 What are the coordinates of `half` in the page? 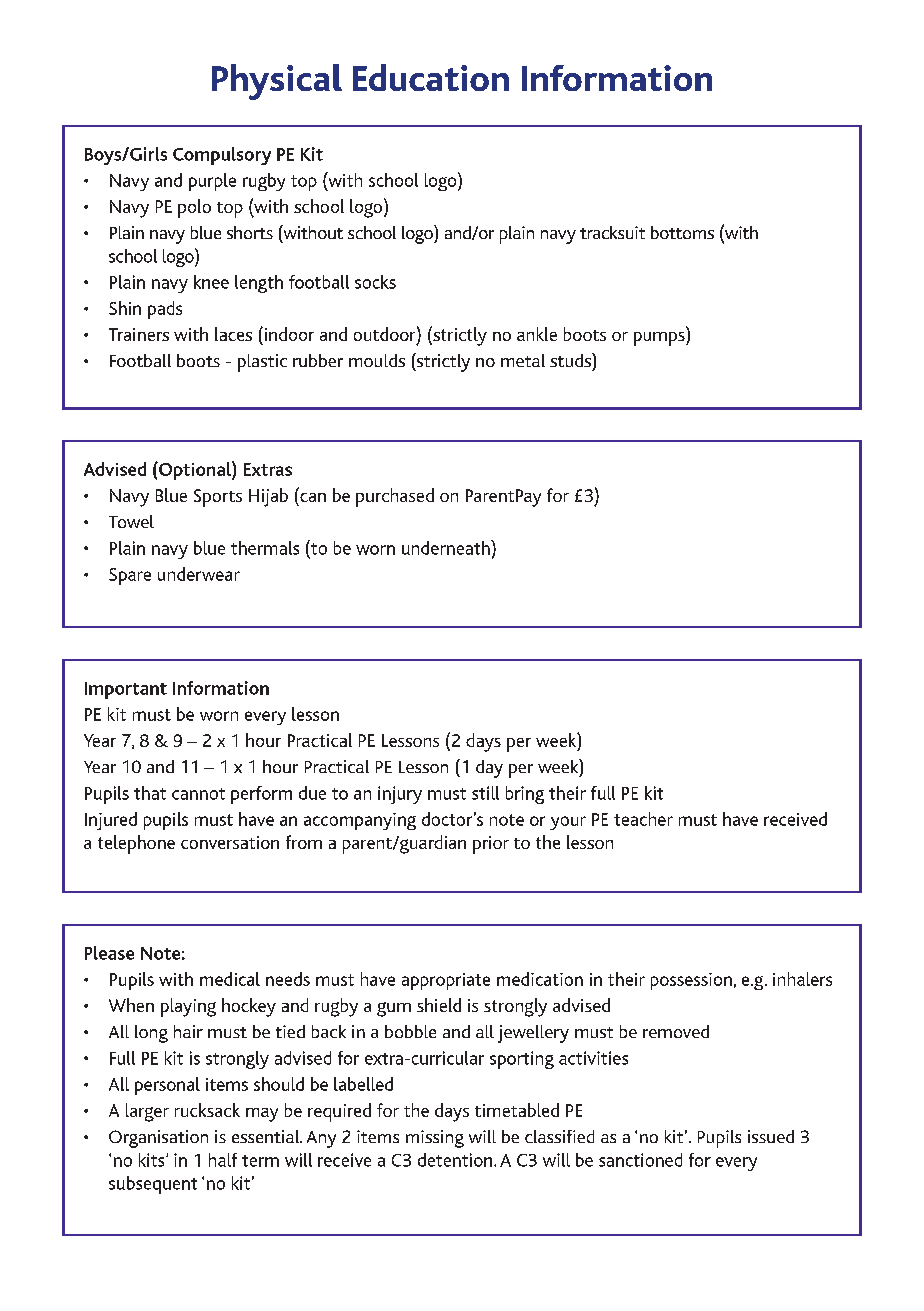 It's located at (223, 1160).
